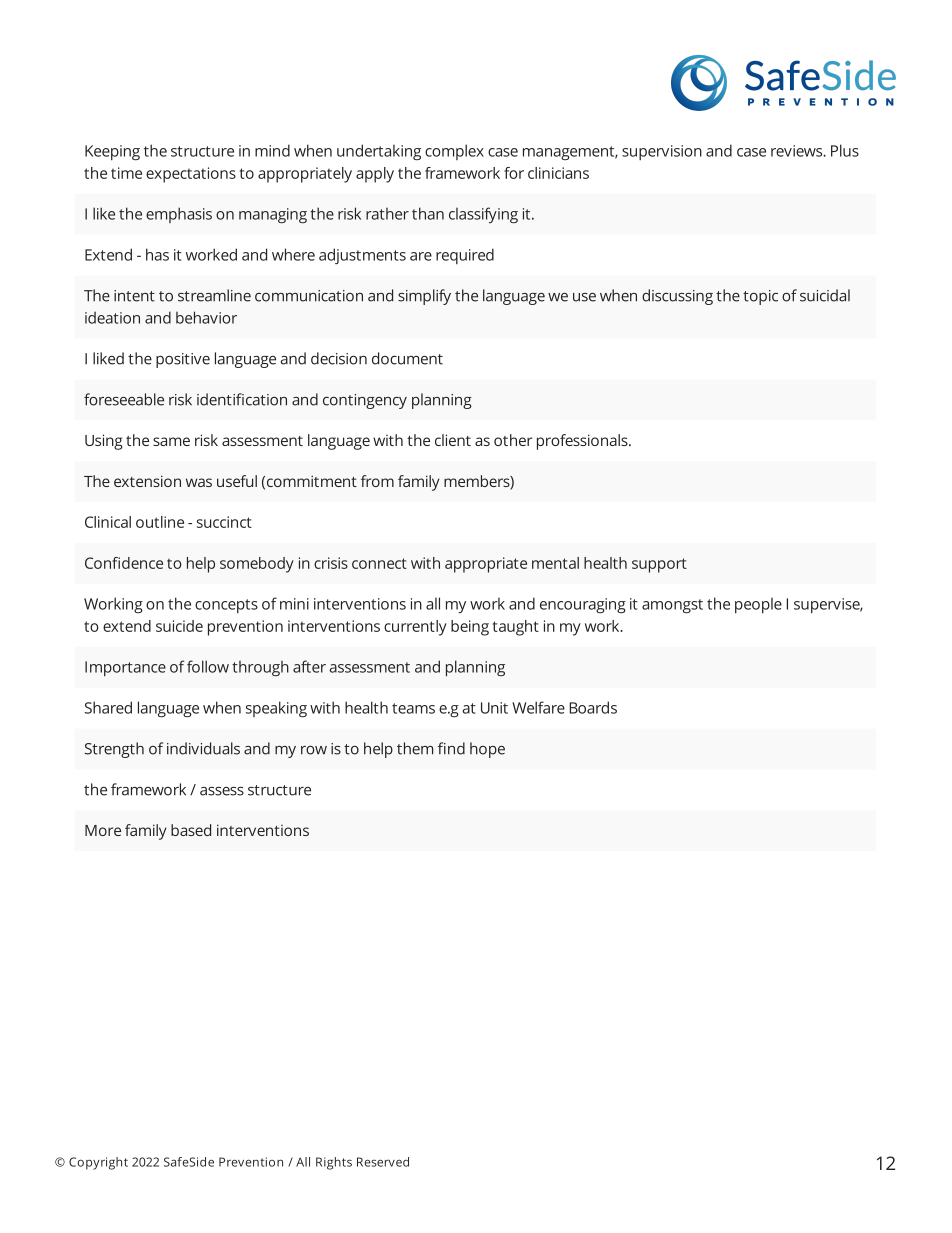  I want to click on people, so click(758, 605).
